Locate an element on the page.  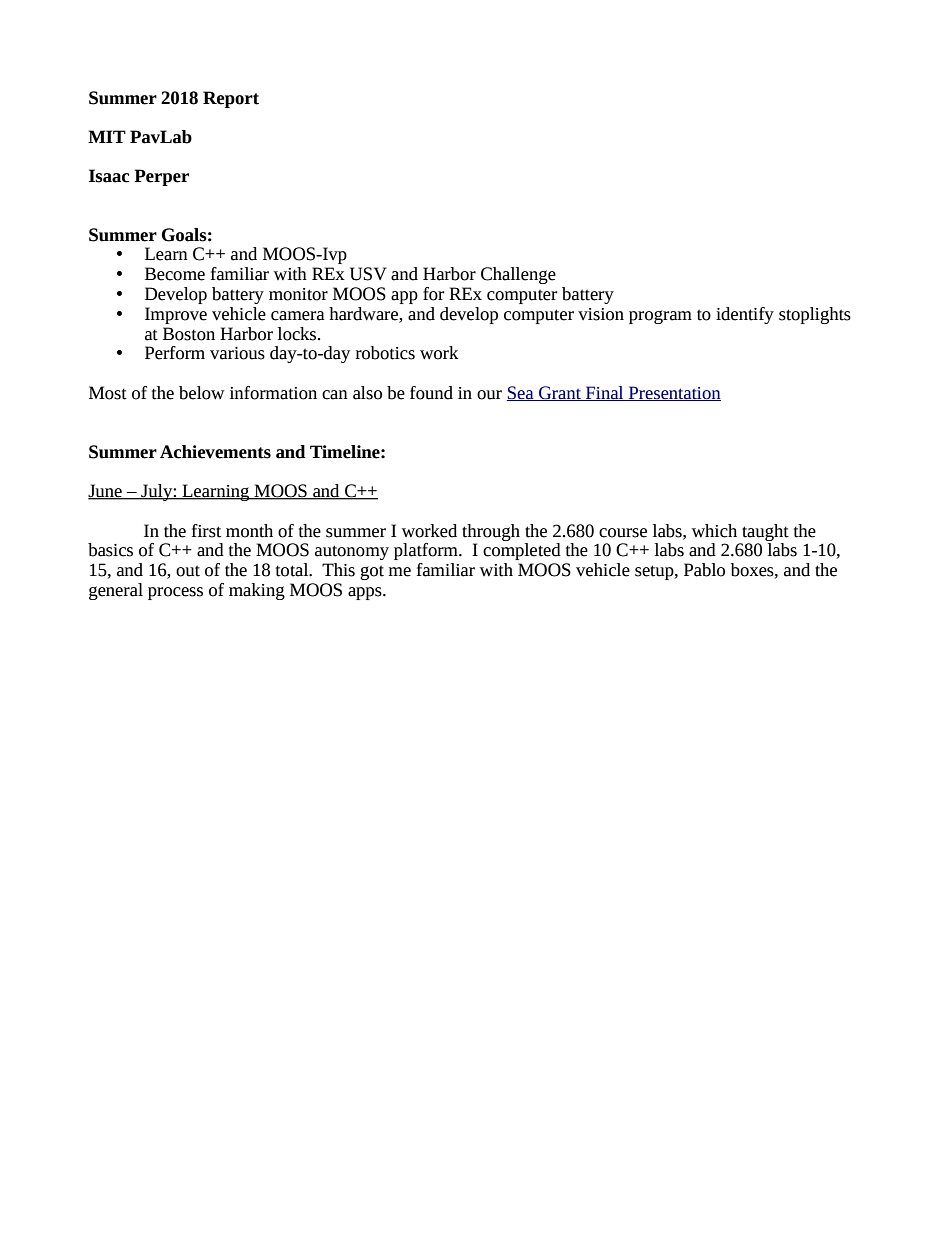
Perform is located at coordinates (175, 353).
